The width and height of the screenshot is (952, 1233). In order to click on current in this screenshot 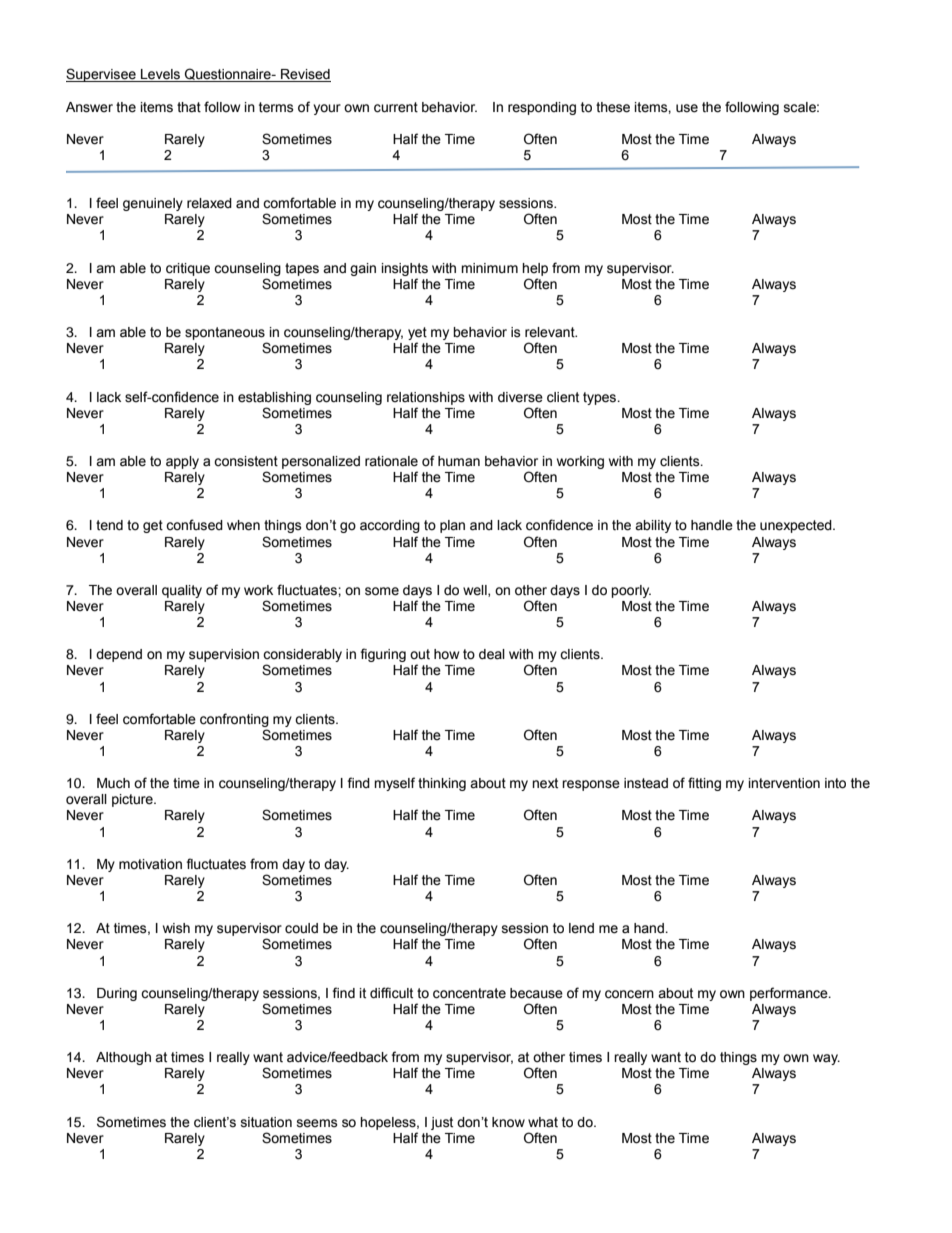, I will do `click(396, 107)`.
